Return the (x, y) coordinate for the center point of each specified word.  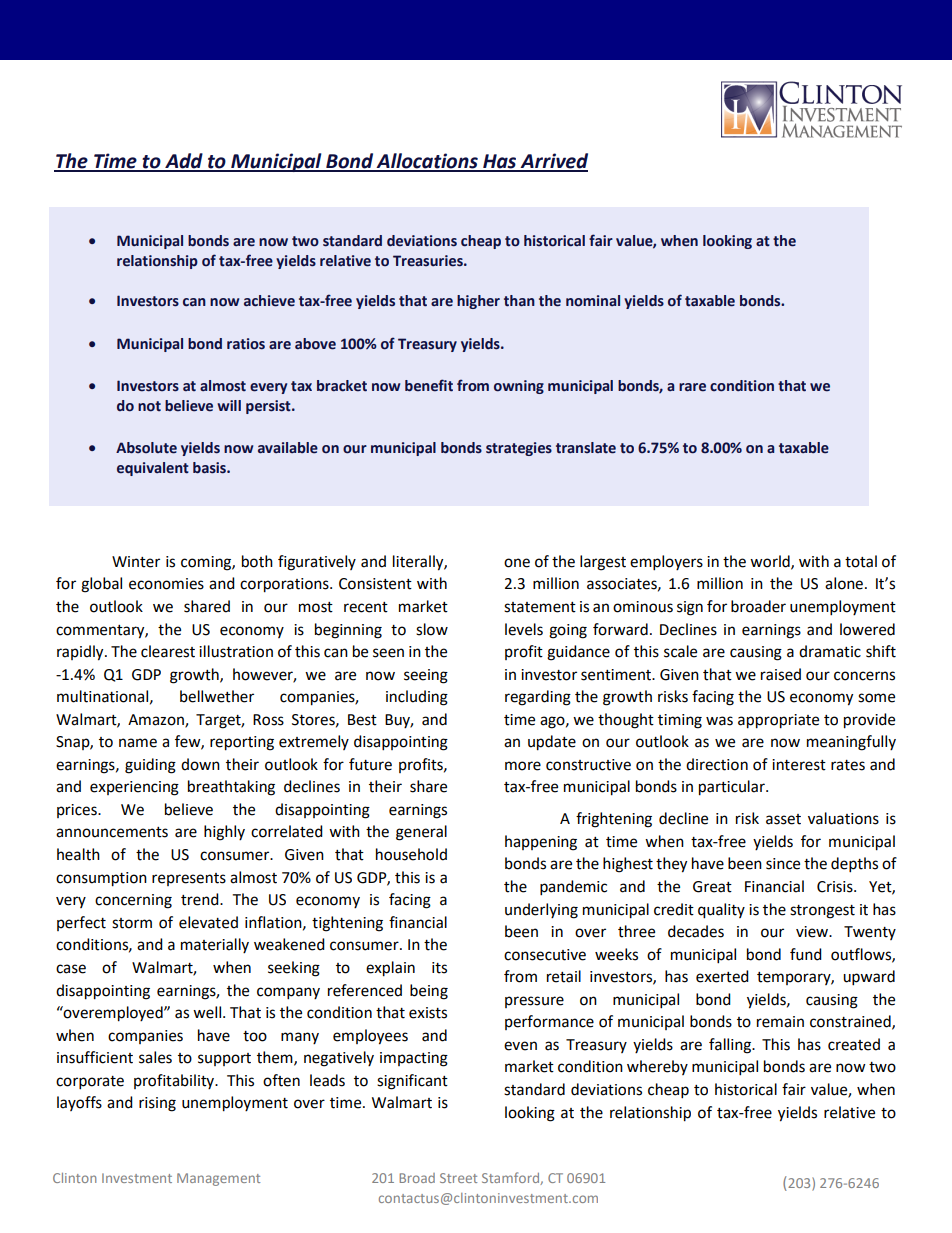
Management (218, 1179)
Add (184, 162)
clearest (168, 651)
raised (781, 674)
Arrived (553, 162)
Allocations (427, 162)
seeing (426, 676)
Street (458, 1178)
